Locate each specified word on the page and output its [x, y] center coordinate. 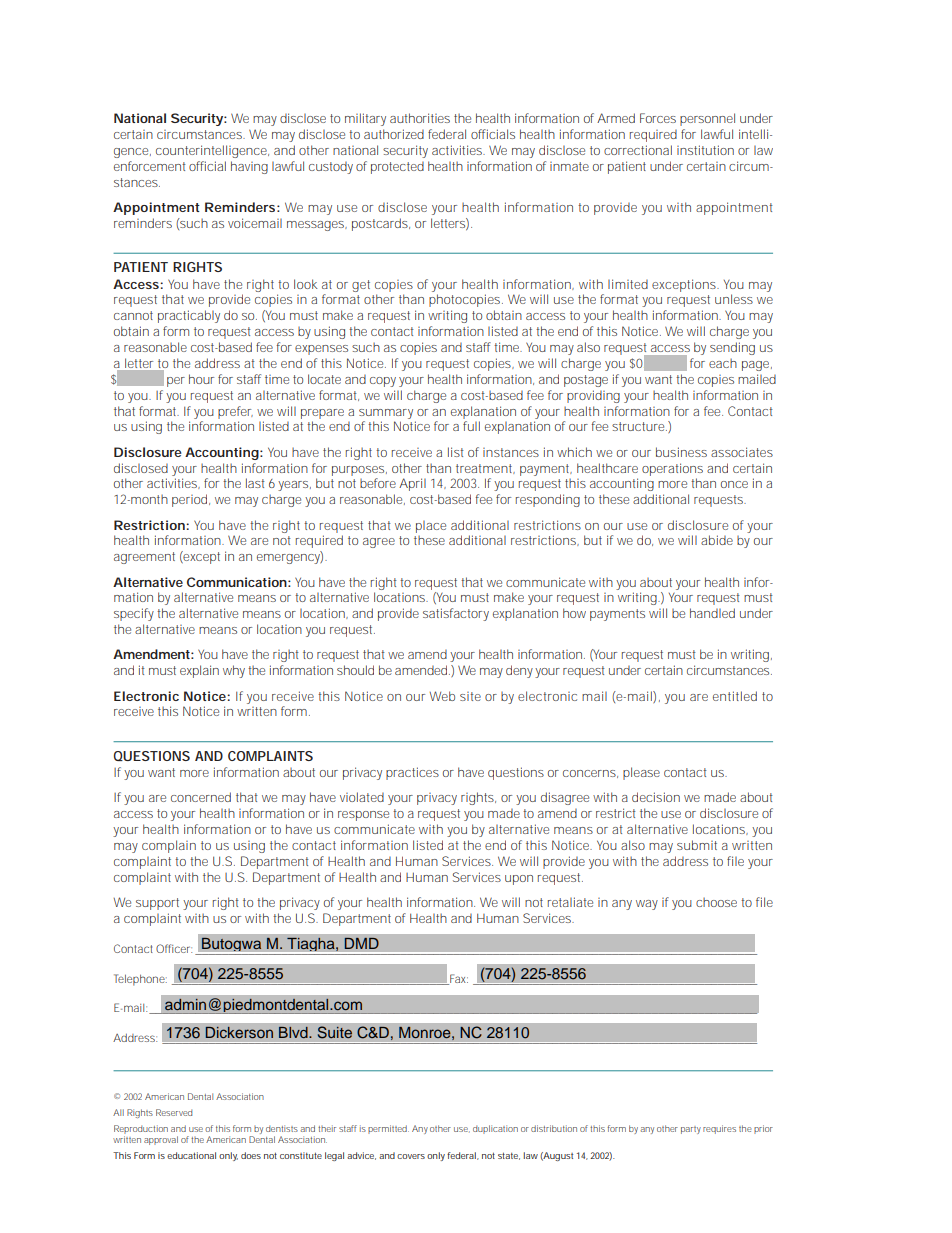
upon [519, 880]
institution [705, 150]
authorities [420, 118]
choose [716, 902]
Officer [174, 948]
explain [199, 671]
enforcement [150, 166]
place [431, 527]
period [191, 500]
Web [442, 696]
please [641, 773]
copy [383, 382]
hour [201, 379]
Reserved [174, 1112]
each [723, 363]
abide [717, 540]
